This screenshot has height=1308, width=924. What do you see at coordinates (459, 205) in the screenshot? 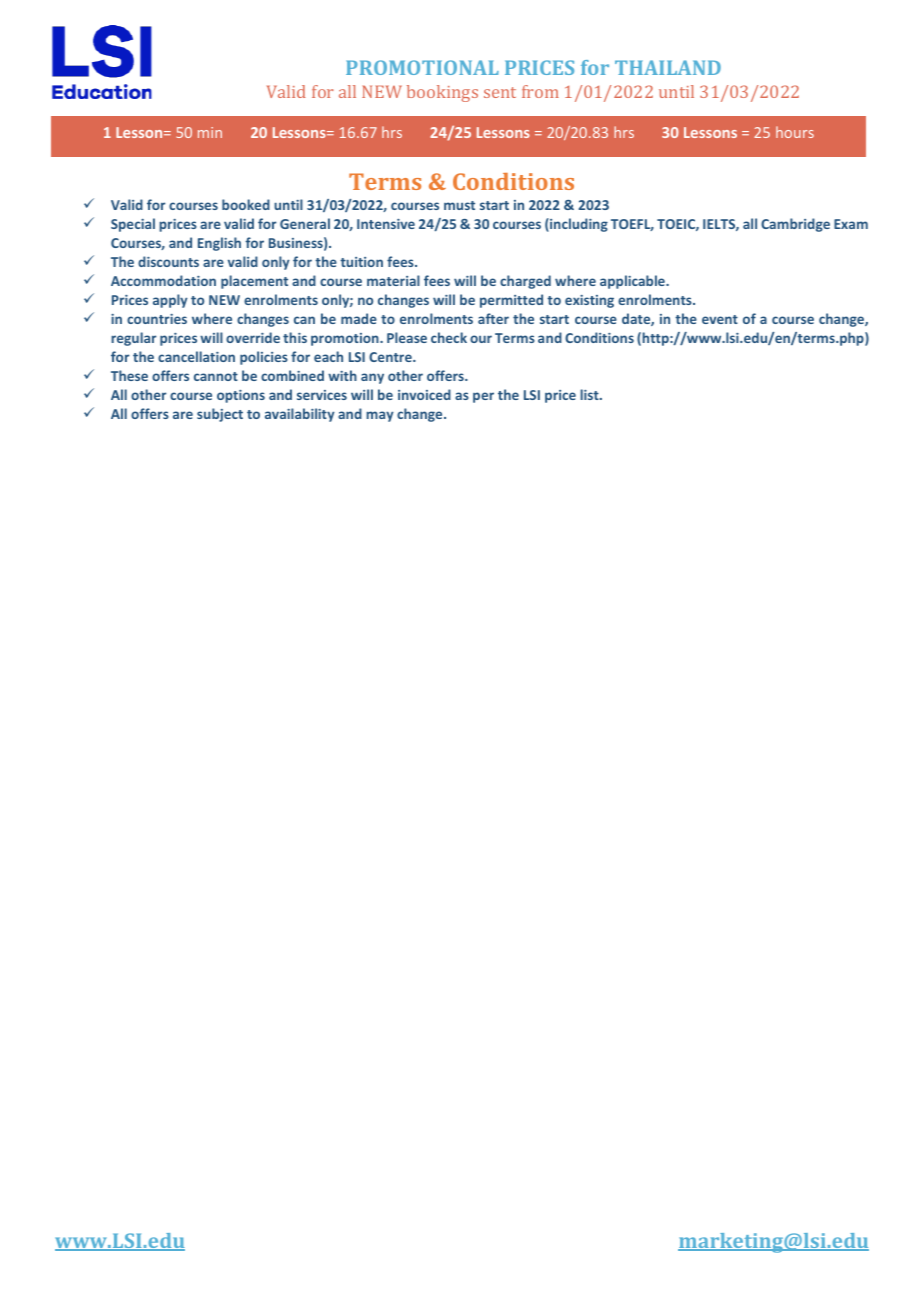
I see `must` at bounding box center [459, 205].
